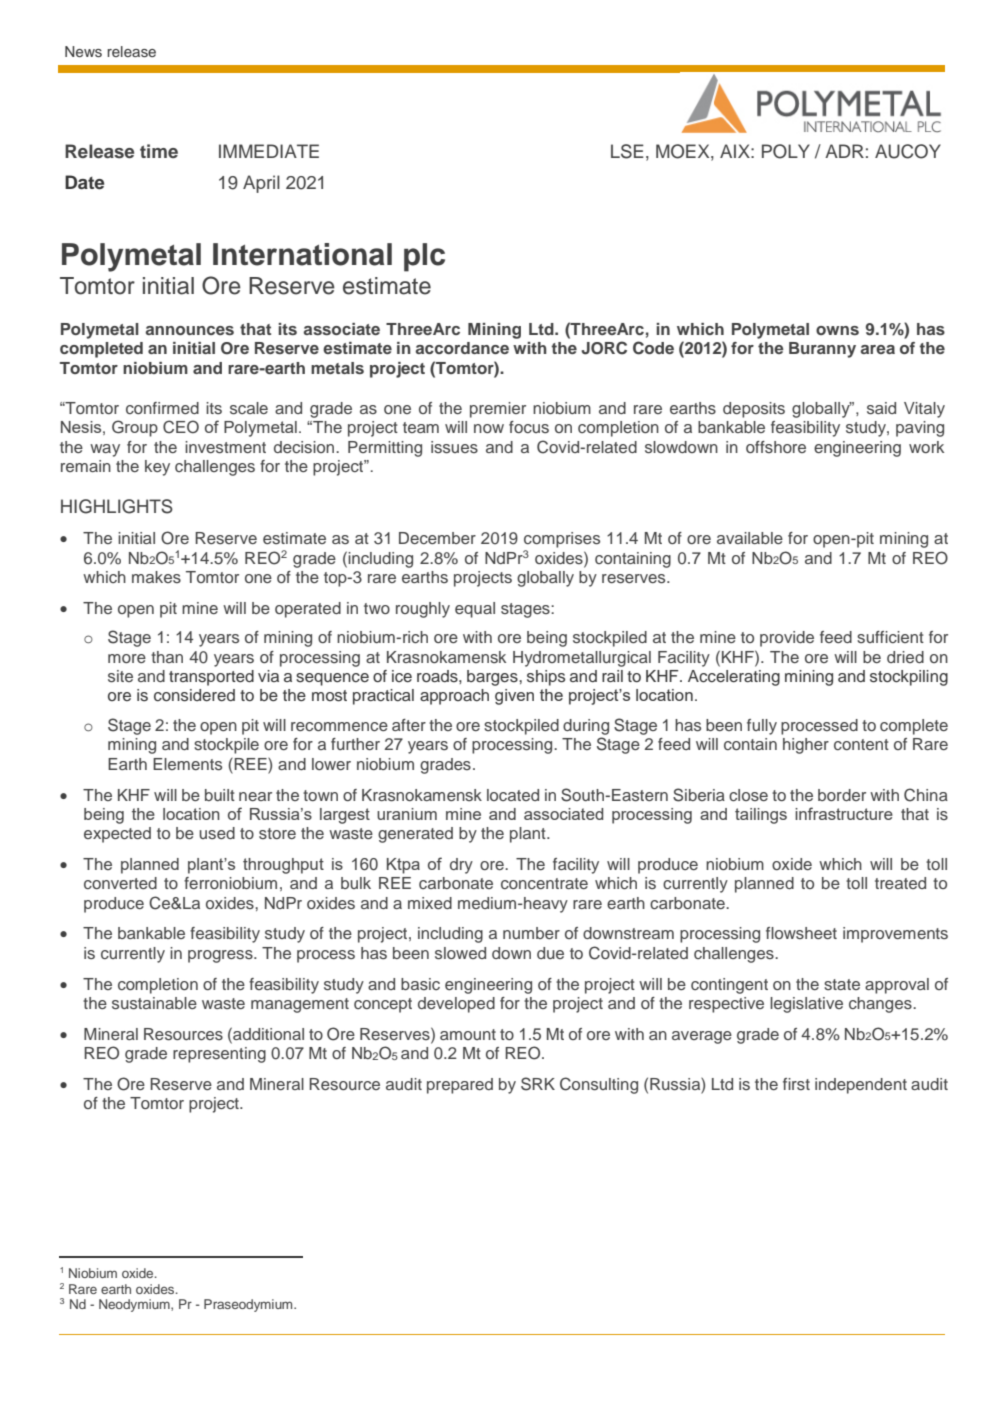 This screenshot has height=1421, width=1005. What do you see at coordinates (194, 695) in the screenshot?
I see `considered` at bounding box center [194, 695].
